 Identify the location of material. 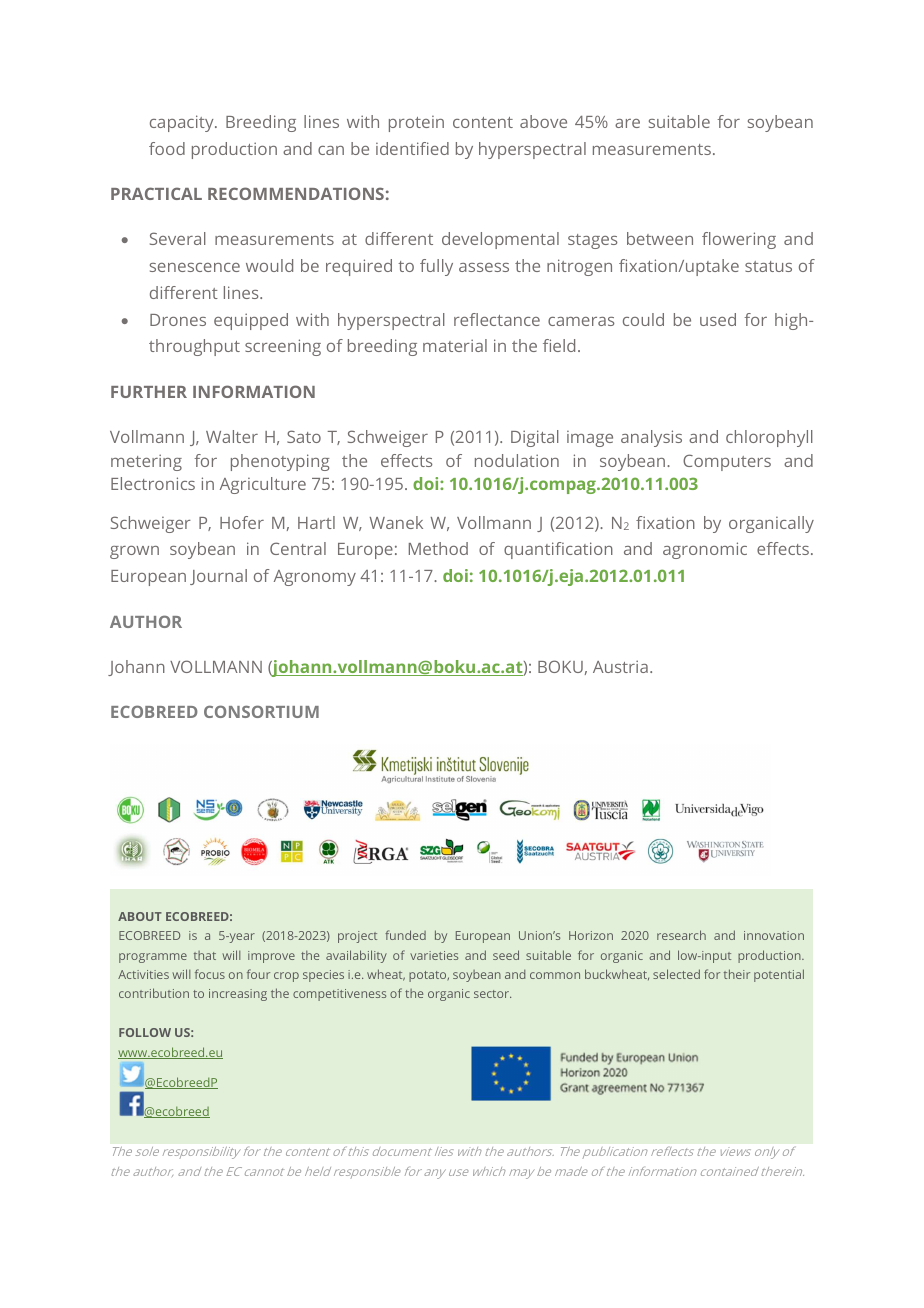
(455, 345).
